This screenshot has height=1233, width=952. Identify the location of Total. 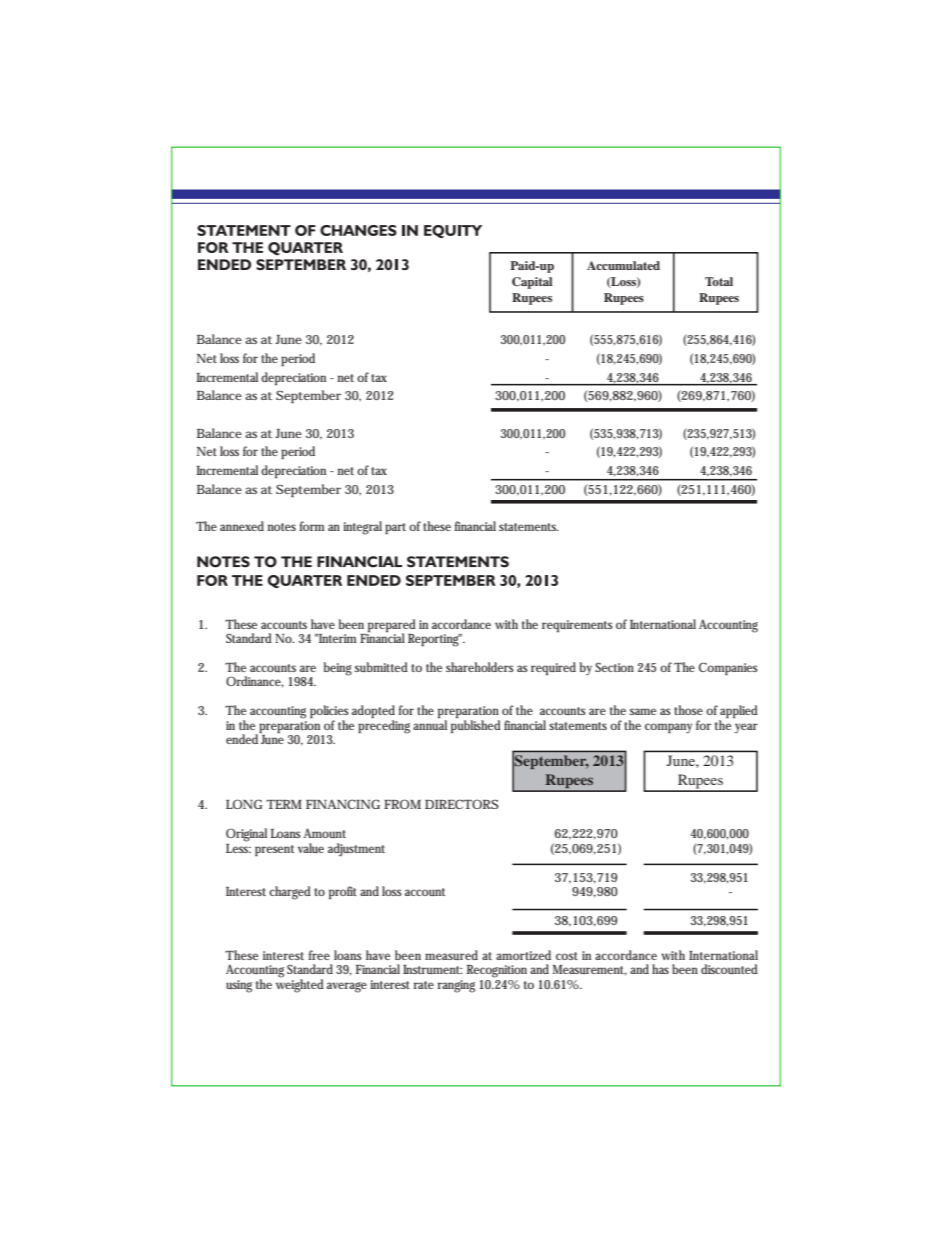
(719, 281).
